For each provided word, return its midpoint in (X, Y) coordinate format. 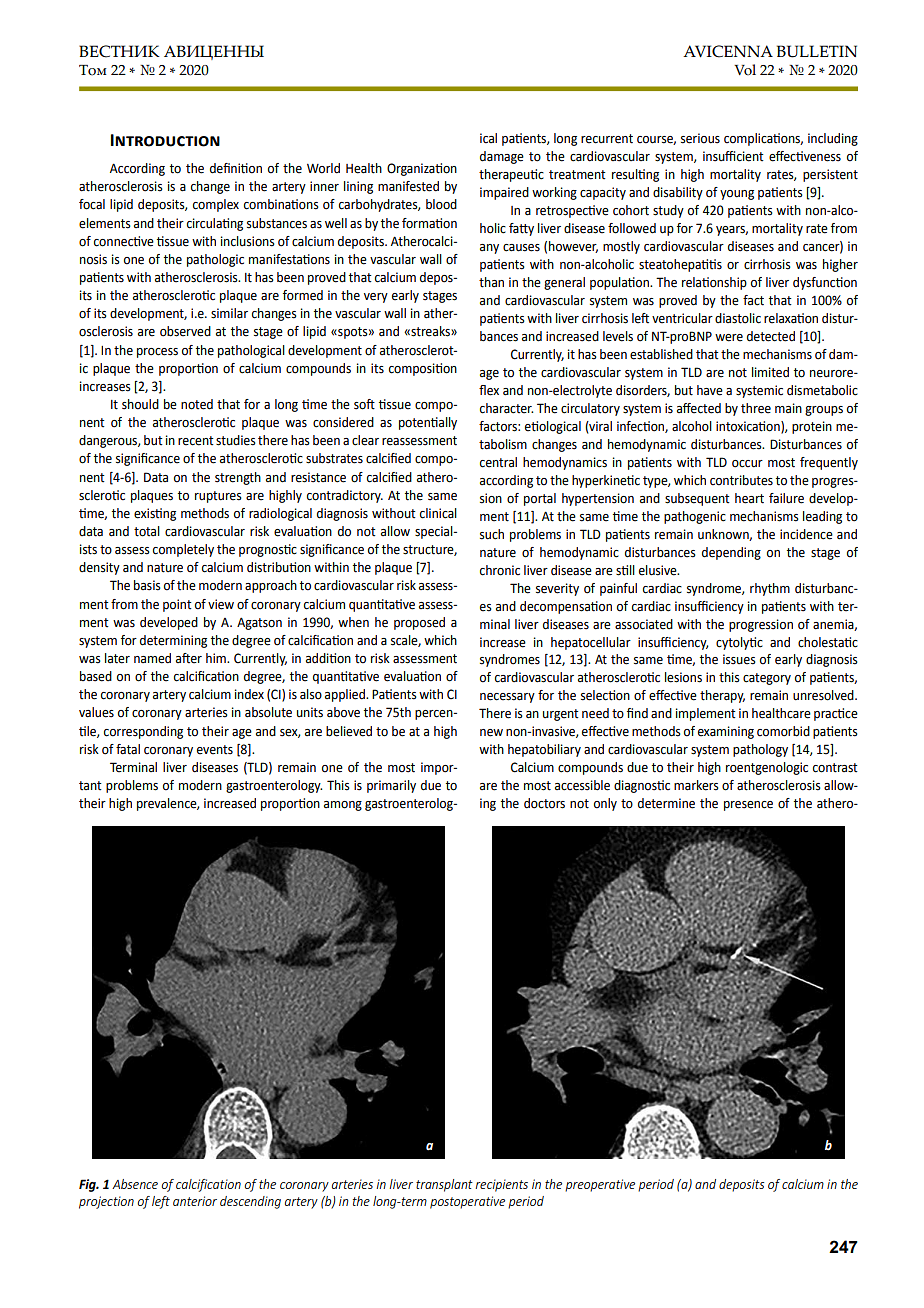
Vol (745, 70)
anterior (195, 1201)
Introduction (165, 140)
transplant (444, 1185)
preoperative (600, 1185)
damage (502, 157)
